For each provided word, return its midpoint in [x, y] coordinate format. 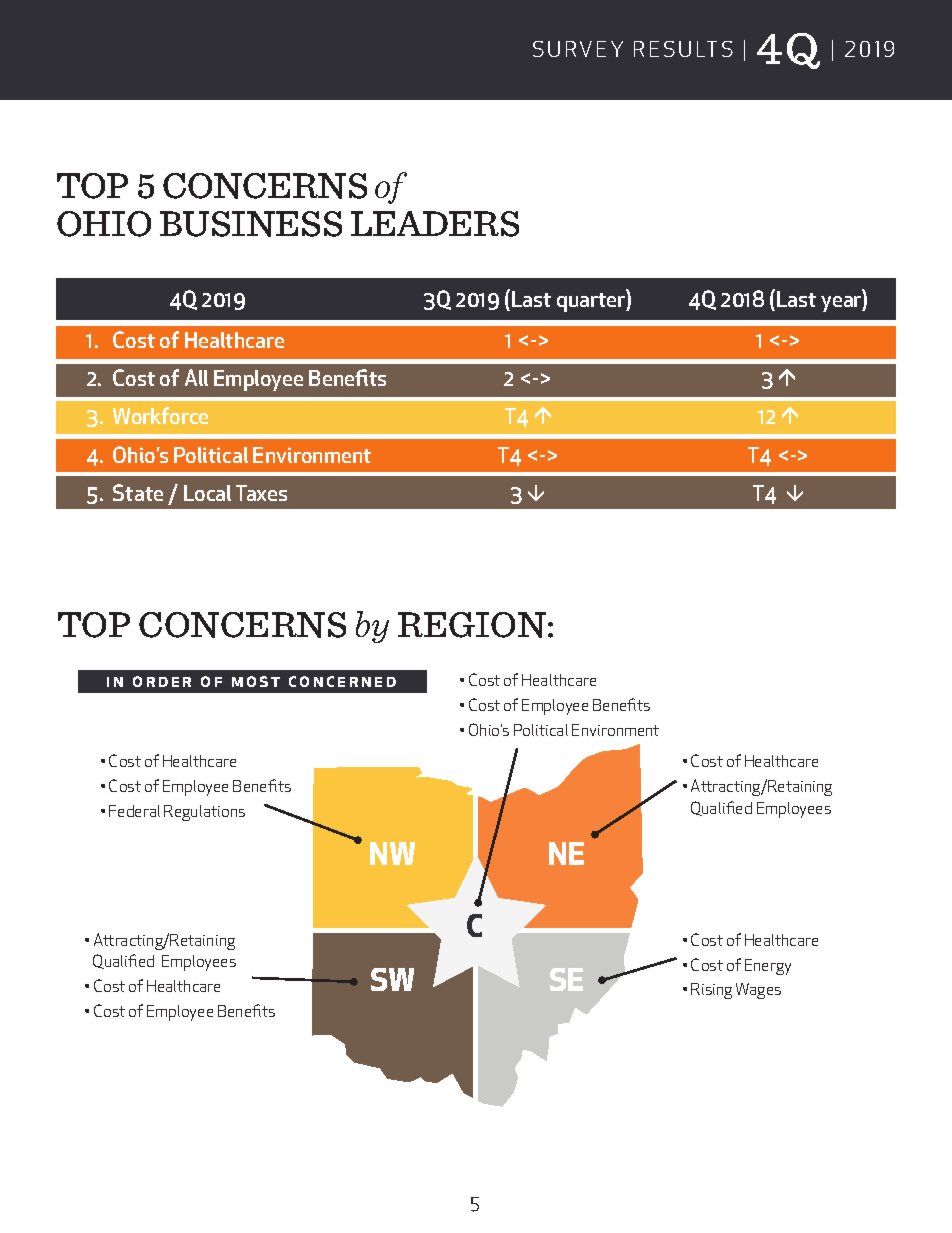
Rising [711, 991]
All [196, 377]
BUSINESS [251, 224]
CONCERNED [342, 681]
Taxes [261, 493]
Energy [768, 967]
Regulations [204, 813]
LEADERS [435, 224]
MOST [256, 681]
